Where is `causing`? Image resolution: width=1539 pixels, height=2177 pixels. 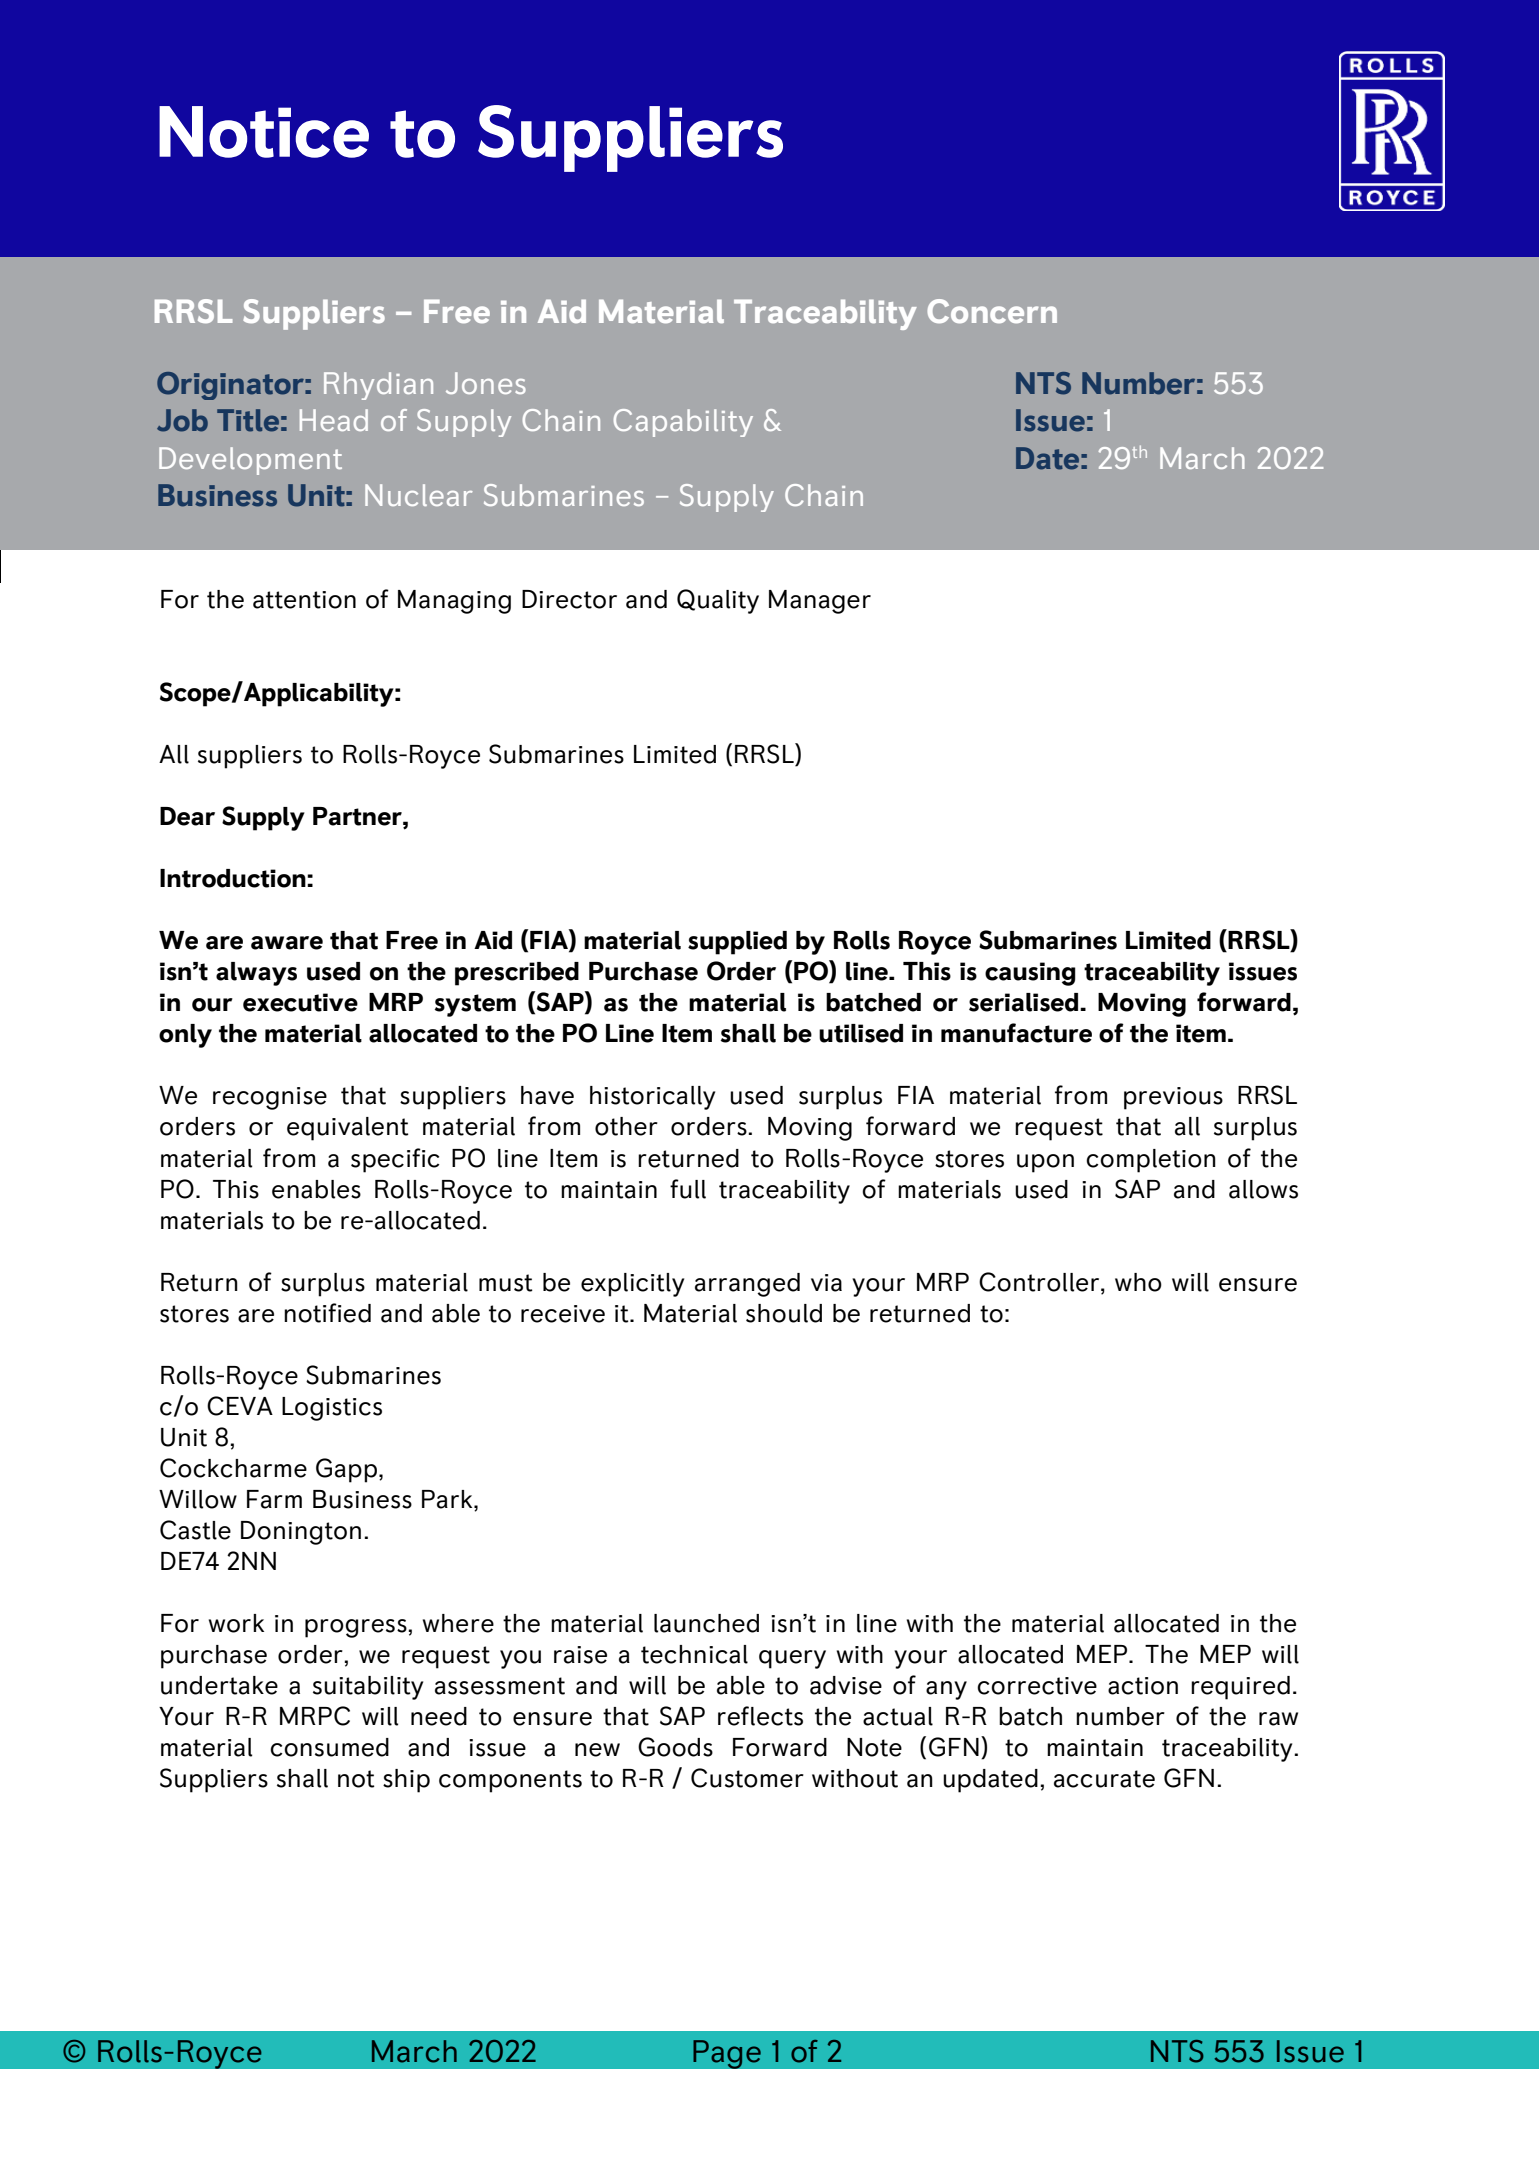 causing is located at coordinates (1030, 974).
